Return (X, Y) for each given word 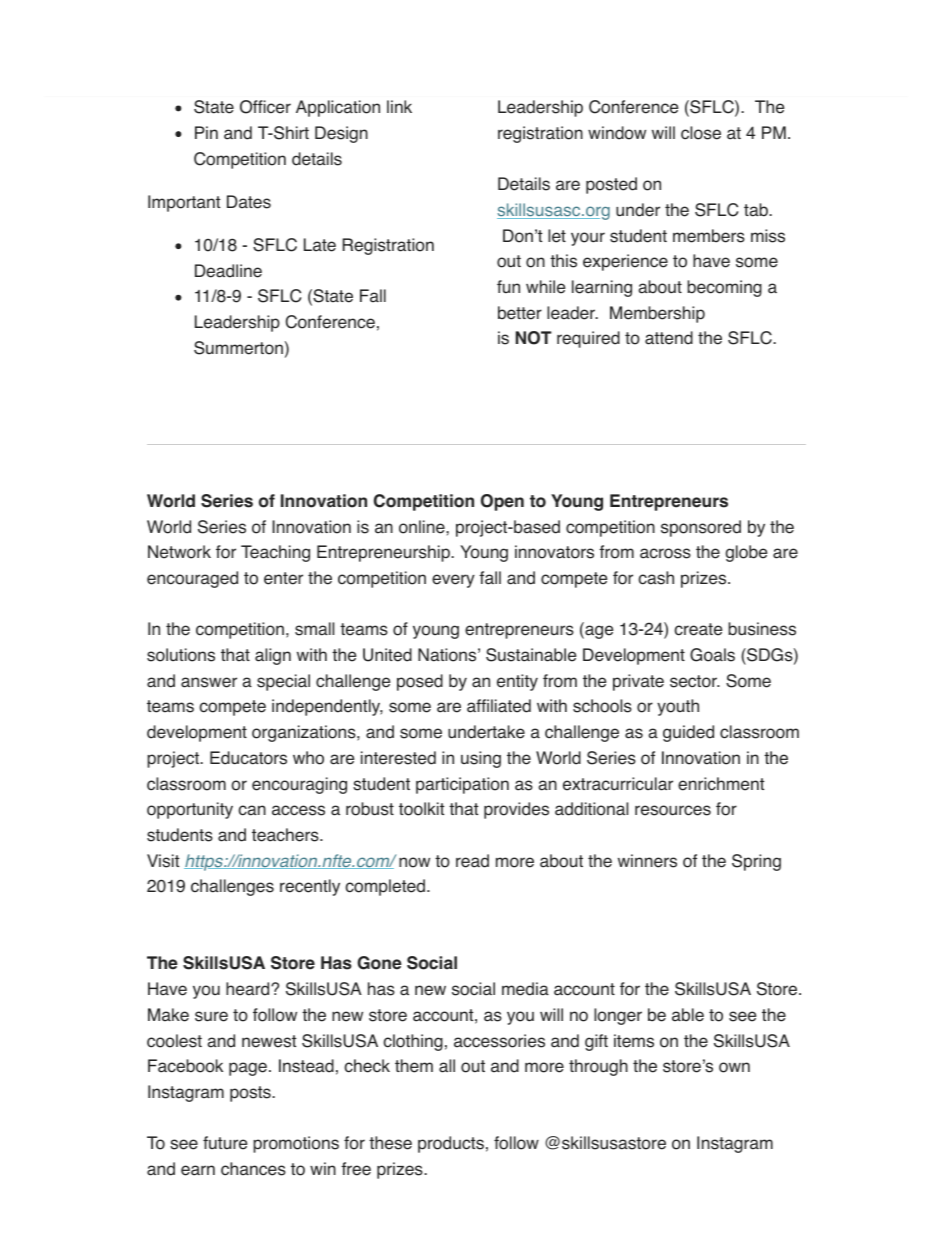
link (399, 106)
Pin (206, 132)
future (225, 1143)
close (701, 133)
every (453, 581)
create (698, 629)
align (273, 656)
